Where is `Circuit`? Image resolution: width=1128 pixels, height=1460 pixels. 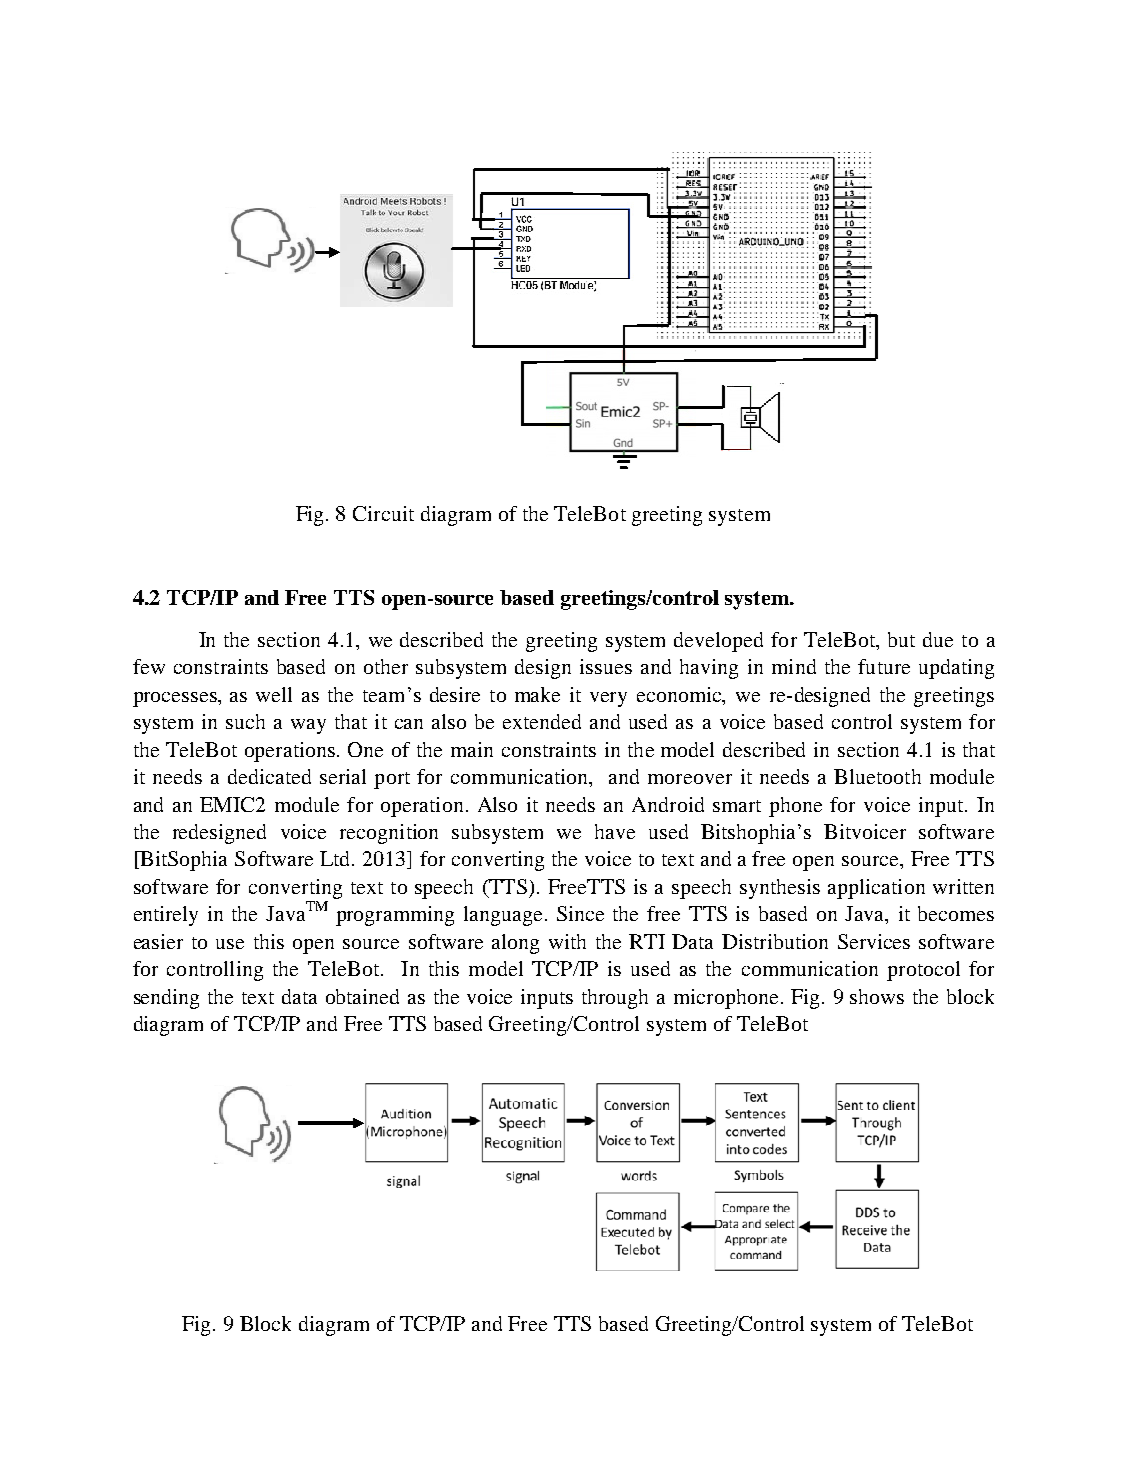 Circuit is located at coordinates (383, 513).
